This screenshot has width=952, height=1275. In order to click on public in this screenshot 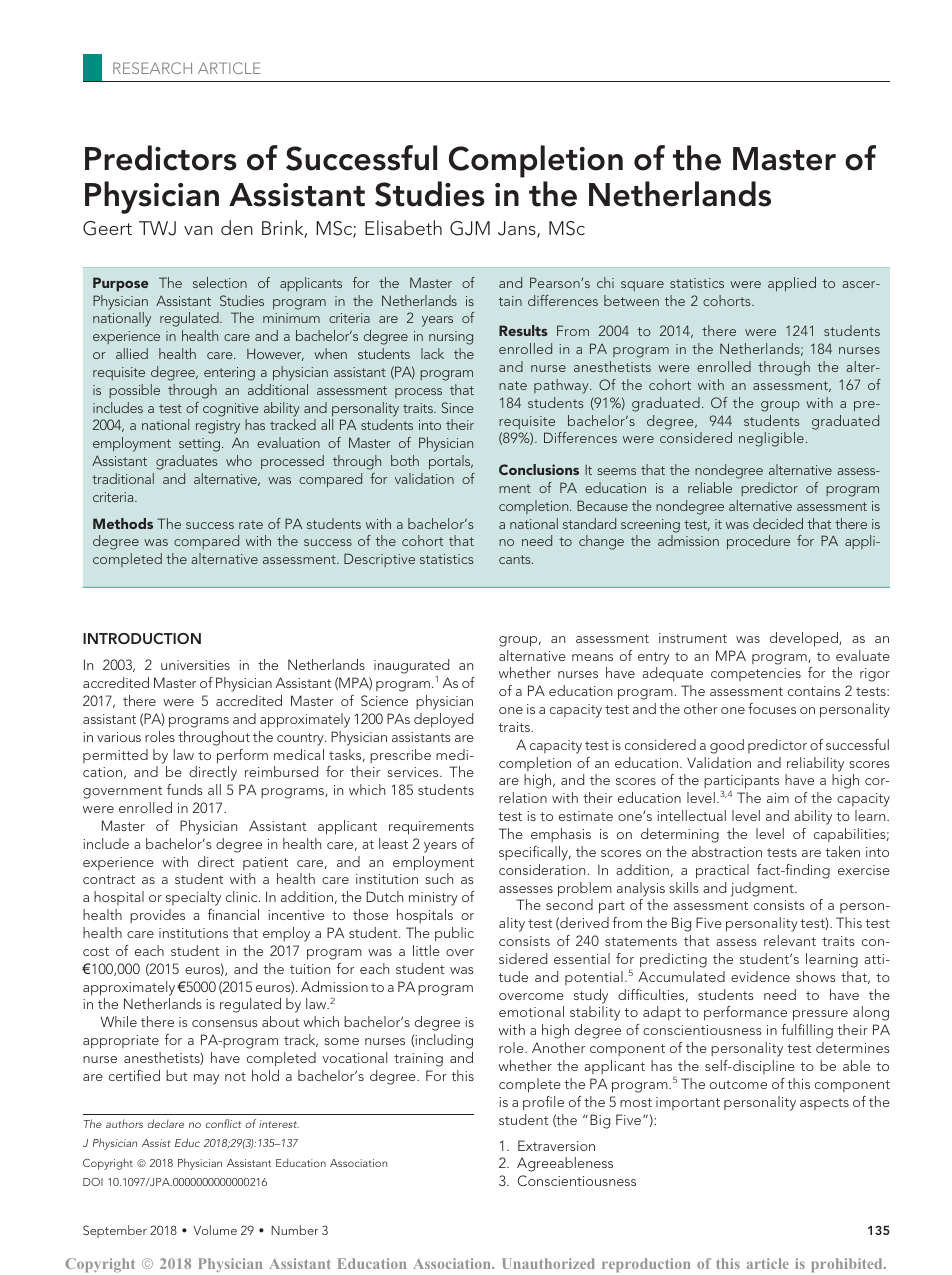, I will do `click(454, 934)`.
